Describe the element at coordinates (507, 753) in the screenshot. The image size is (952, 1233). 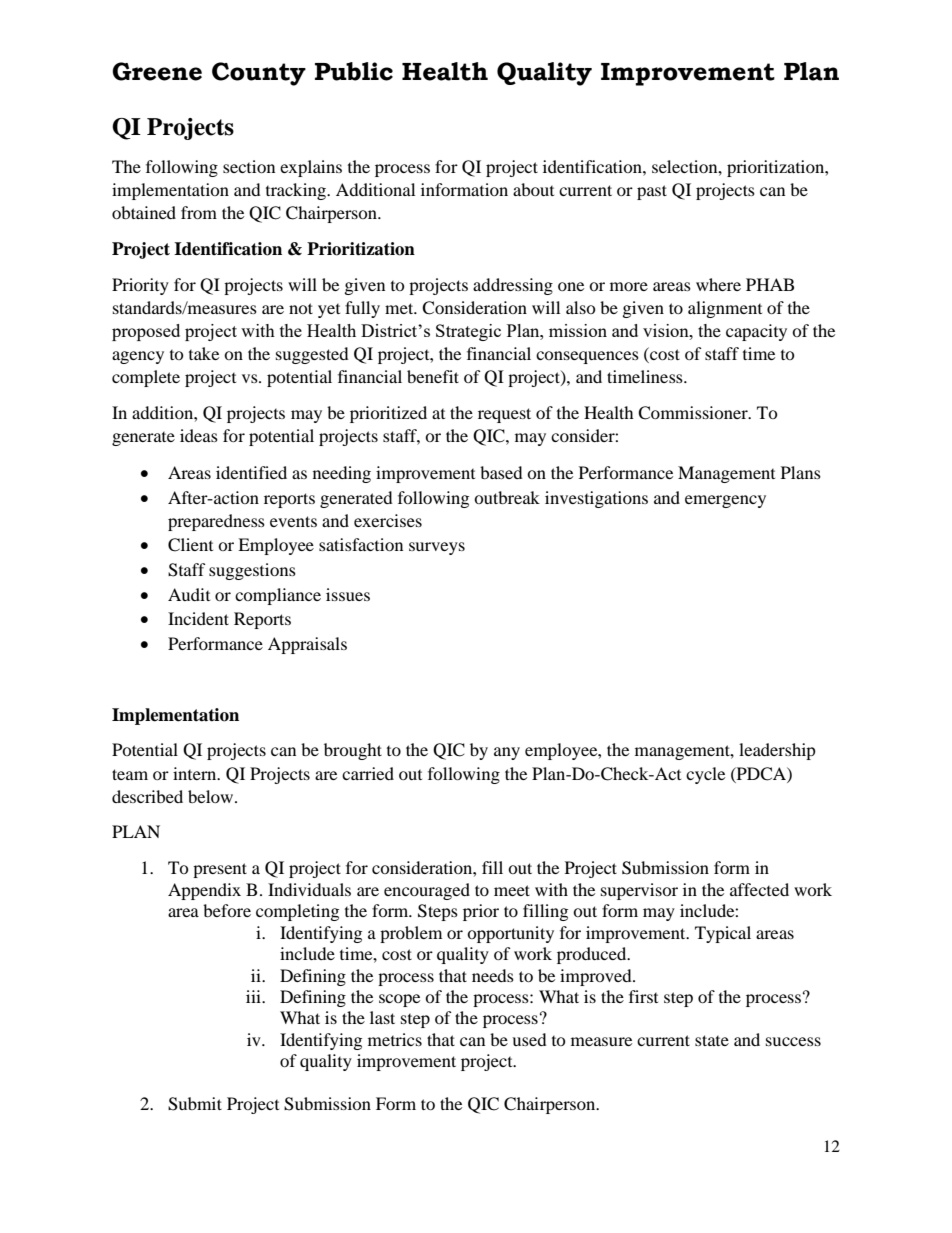
I see `any` at that location.
